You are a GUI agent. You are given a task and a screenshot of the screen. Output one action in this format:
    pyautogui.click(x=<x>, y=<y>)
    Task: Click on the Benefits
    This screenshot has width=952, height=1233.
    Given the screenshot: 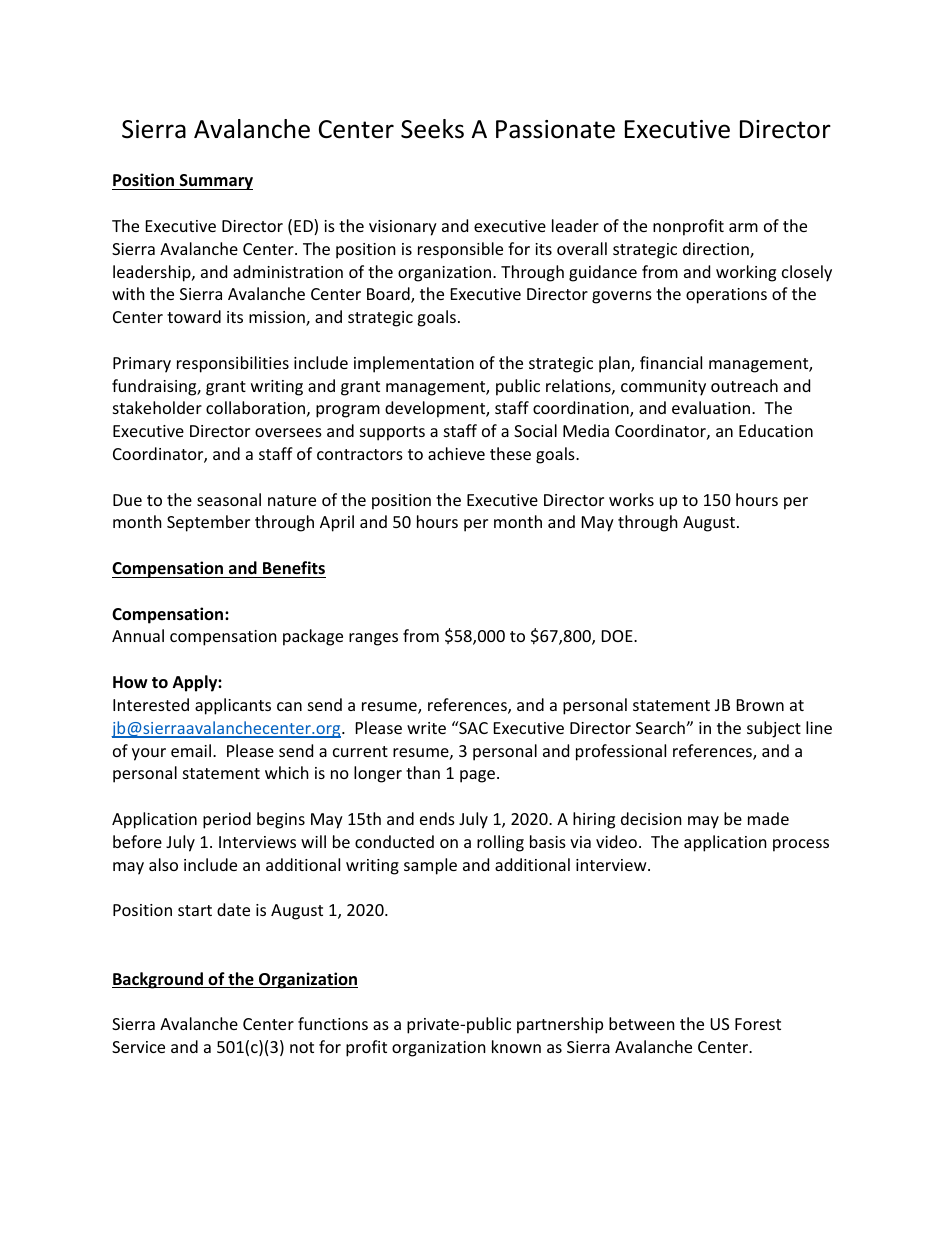 What is the action you would take?
    pyautogui.click(x=294, y=568)
